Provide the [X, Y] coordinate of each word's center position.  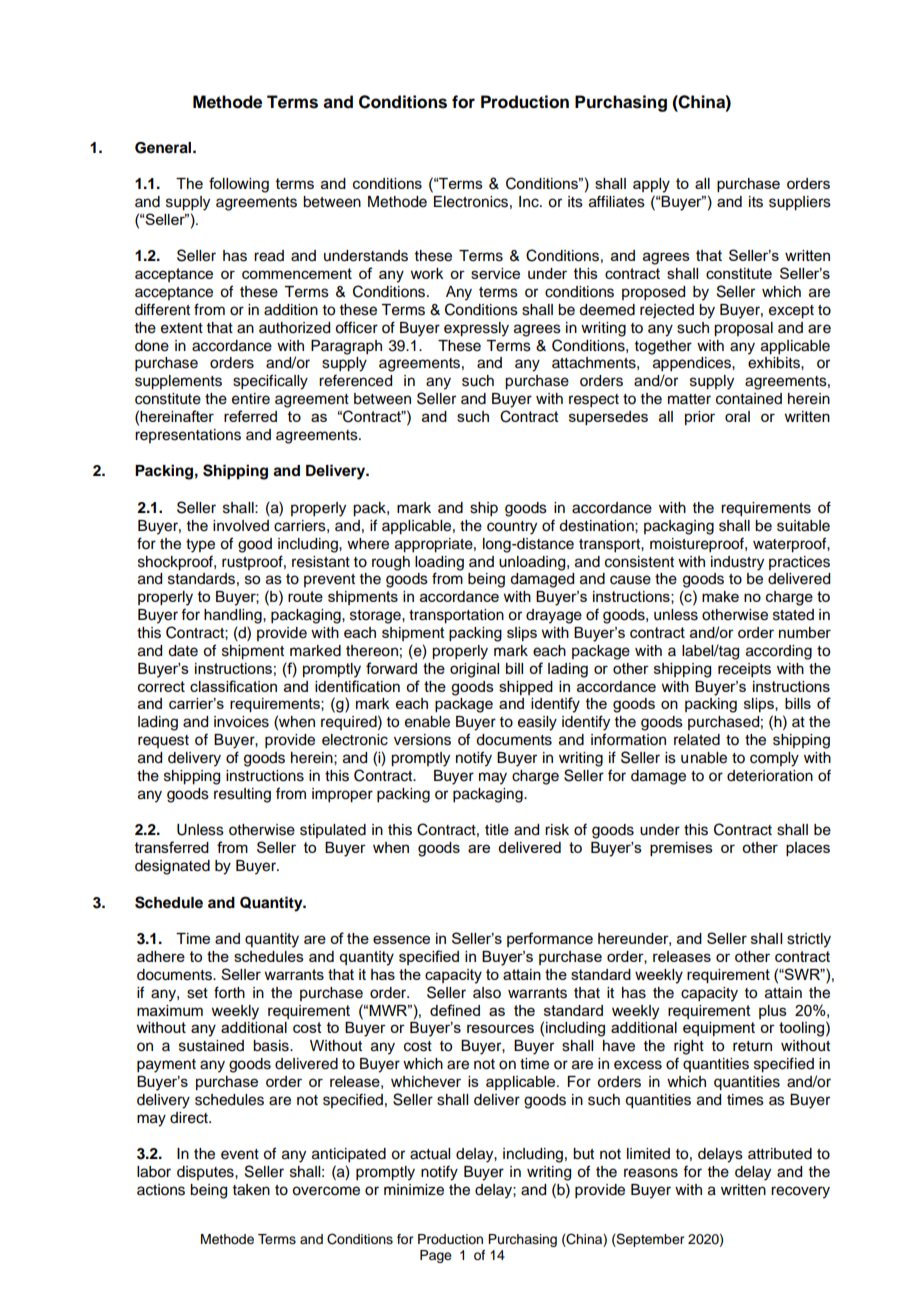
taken [251, 1190]
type [200, 546]
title [497, 830]
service [495, 273]
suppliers [800, 203]
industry [737, 563]
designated [172, 867]
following [239, 185]
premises [681, 849]
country [512, 528]
